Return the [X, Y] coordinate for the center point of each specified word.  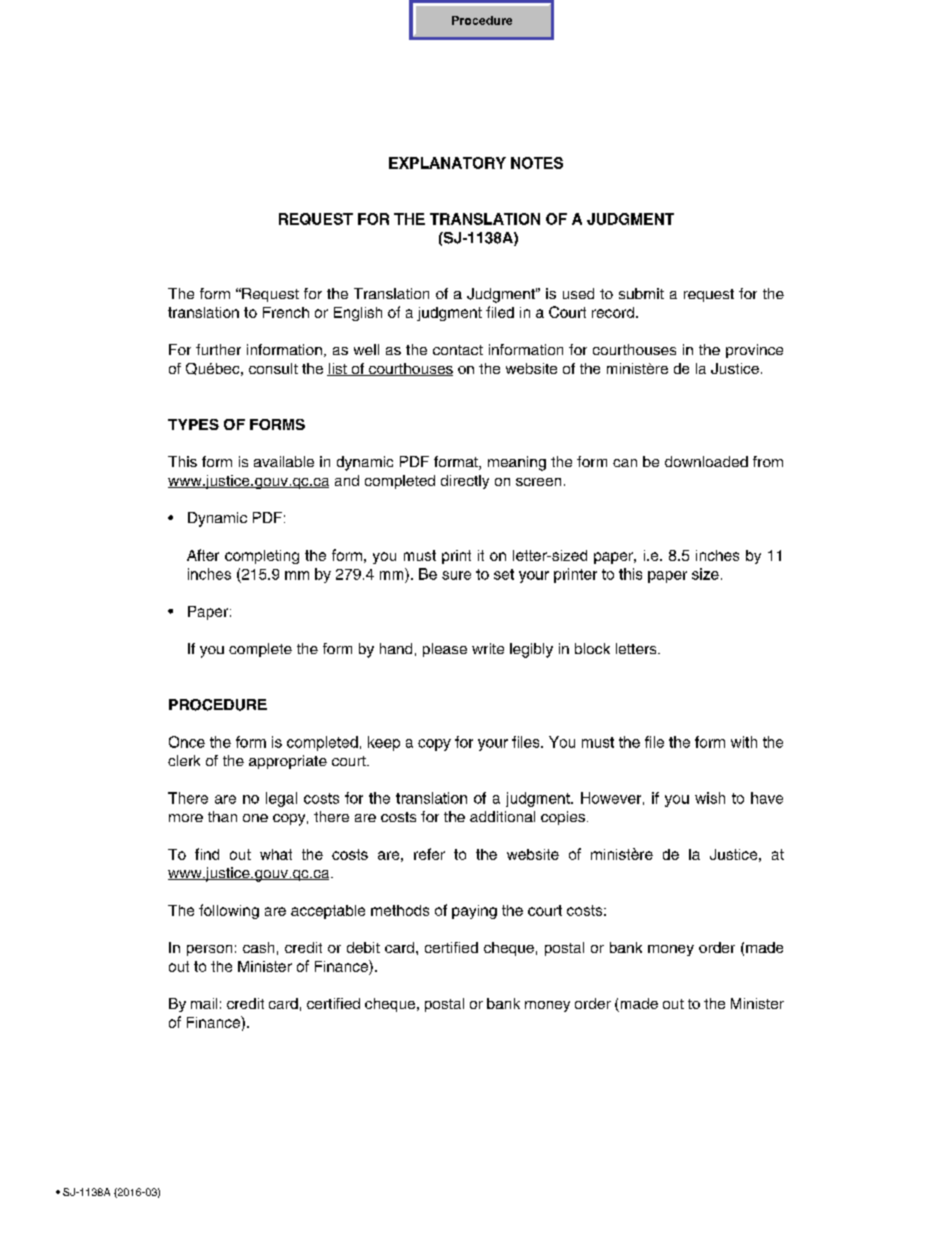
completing [262, 557]
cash [258, 947]
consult [273, 368]
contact [458, 350]
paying [474, 912]
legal [281, 799]
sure [456, 575]
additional [502, 816]
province [754, 351]
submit [641, 293]
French [286, 312]
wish [710, 798]
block [592, 648]
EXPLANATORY [447, 163]
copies [564, 818]
